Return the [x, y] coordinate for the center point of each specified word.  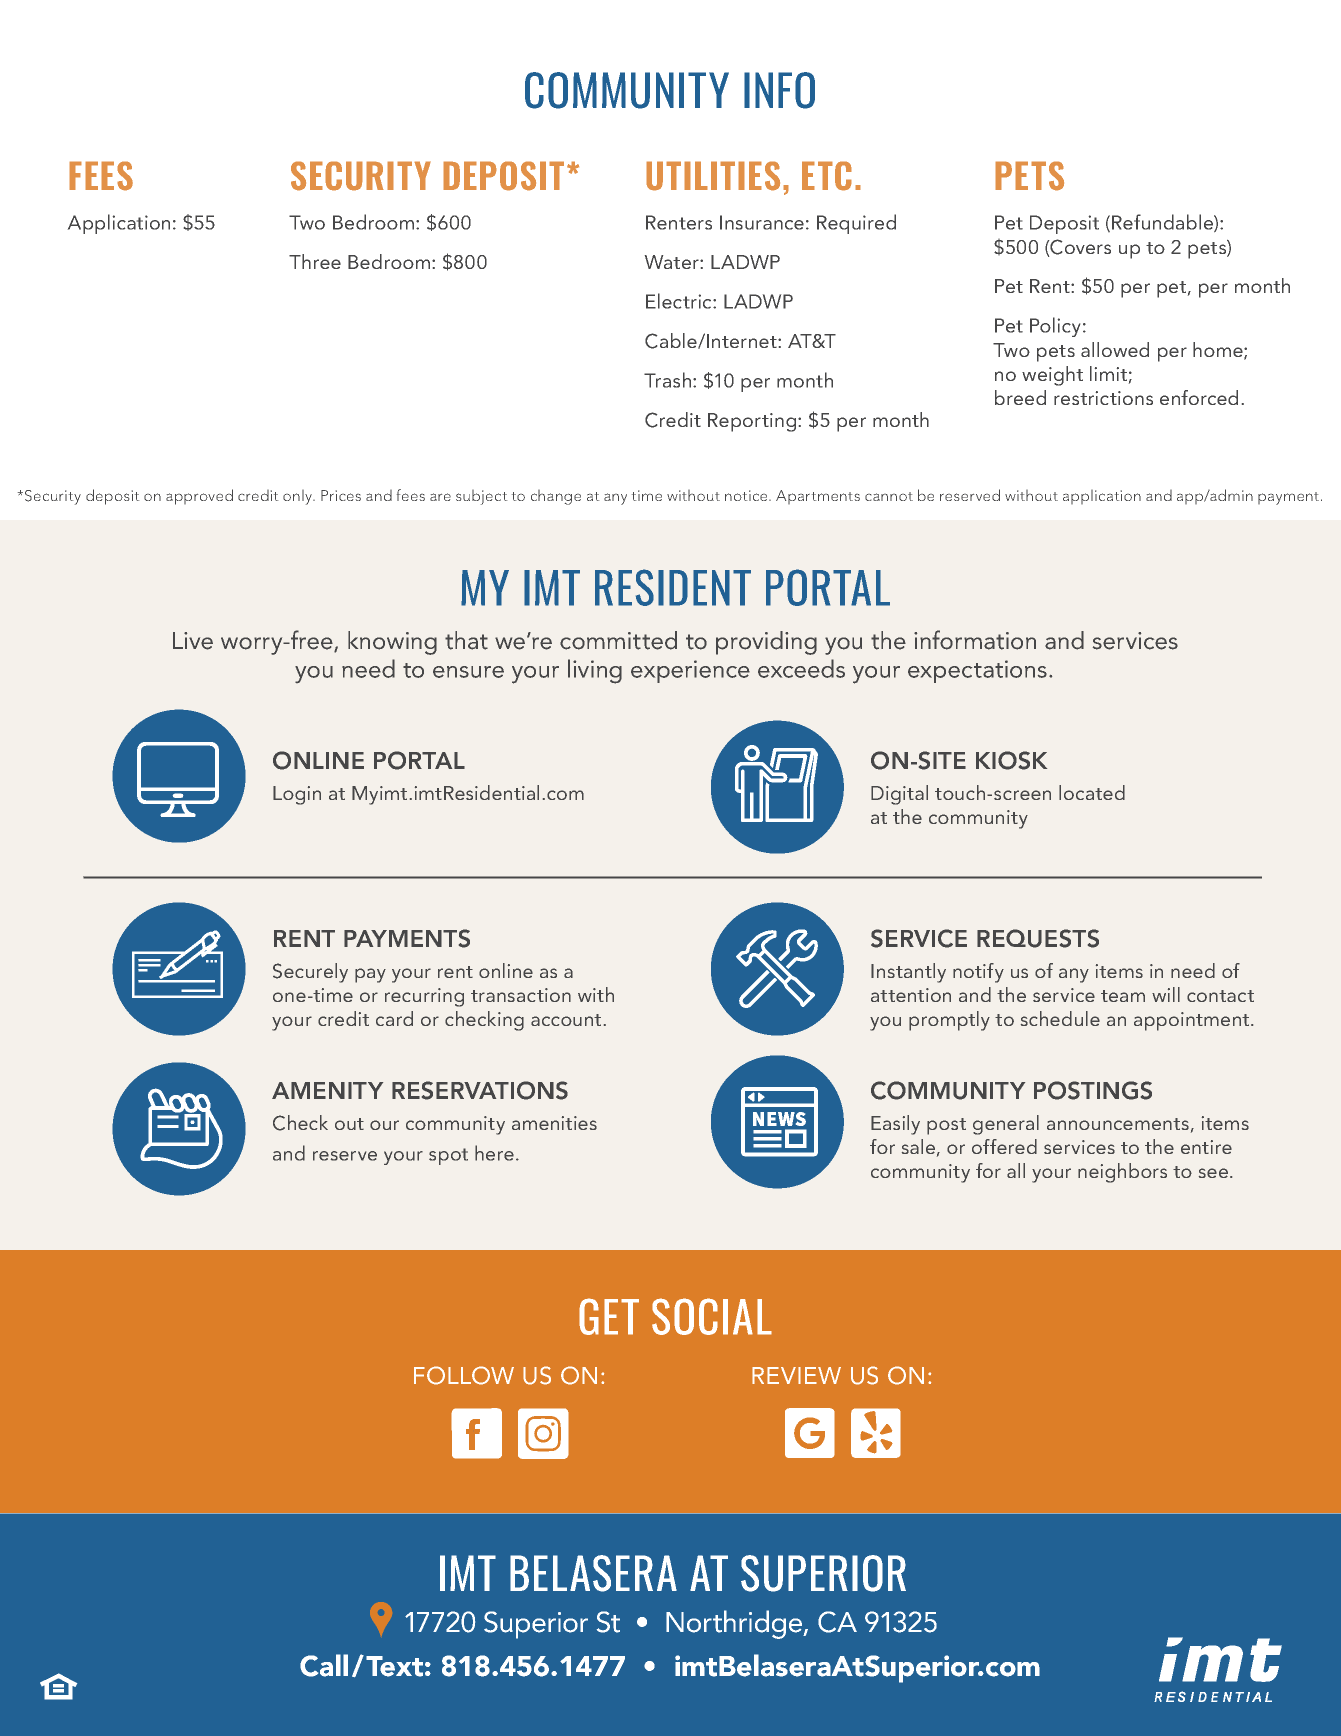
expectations [977, 671]
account [566, 1020]
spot [448, 1156]
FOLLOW [464, 1375]
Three [315, 261]
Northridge [735, 1624]
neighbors [1122, 1173]
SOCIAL [712, 1316]
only [299, 497]
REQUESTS [1038, 938]
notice [747, 495]
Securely [310, 973]
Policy [1057, 327]
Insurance [762, 222]
